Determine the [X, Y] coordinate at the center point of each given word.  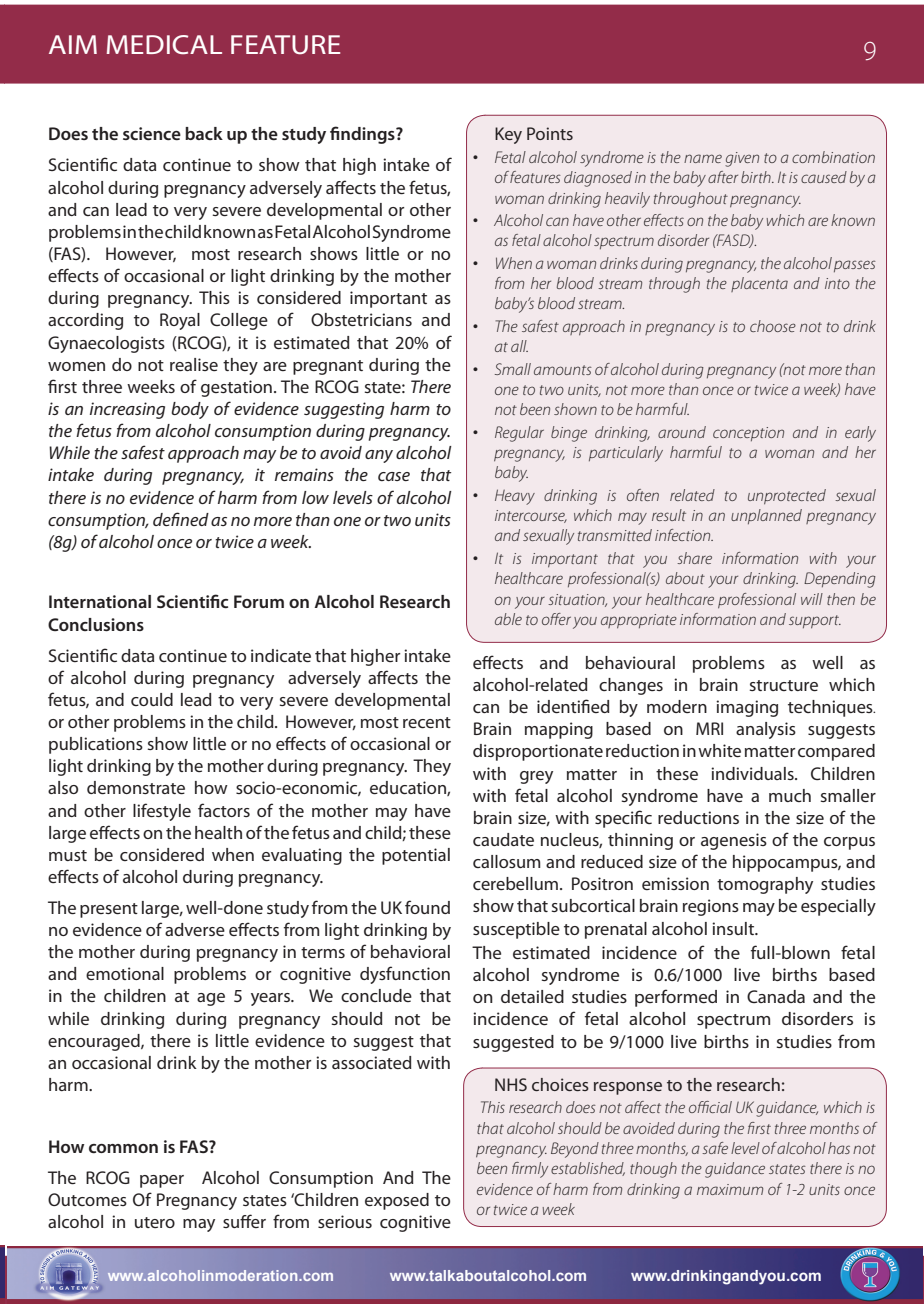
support [815, 621]
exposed [397, 1201]
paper [162, 1181]
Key [508, 135]
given [742, 159]
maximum [730, 1189]
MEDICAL [164, 45]
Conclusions [96, 624]
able [508, 619]
